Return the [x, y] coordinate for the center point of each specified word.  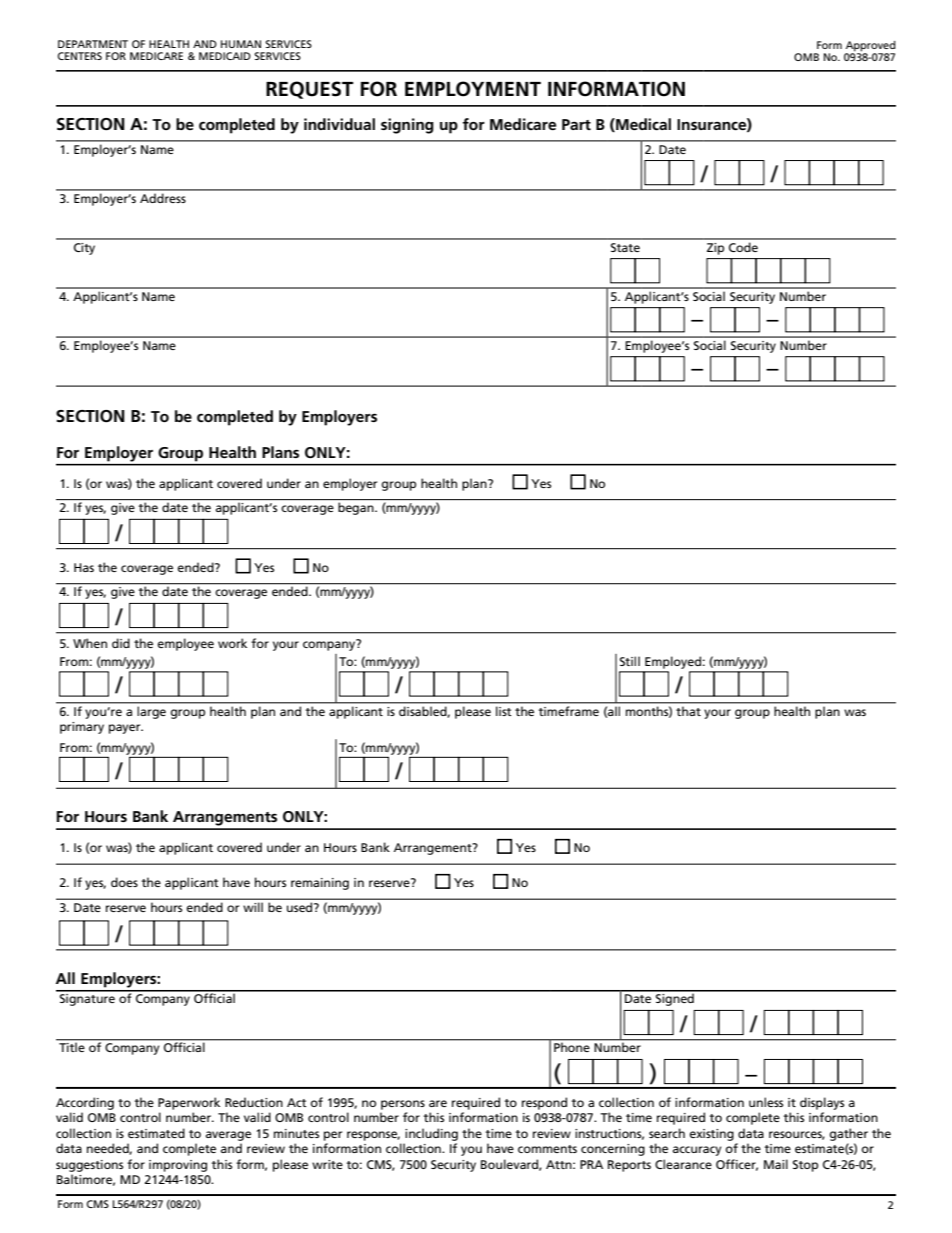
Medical [642, 125]
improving [178, 1166]
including [431, 1134]
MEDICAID [225, 56]
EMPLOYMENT [473, 89]
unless [766, 1102]
